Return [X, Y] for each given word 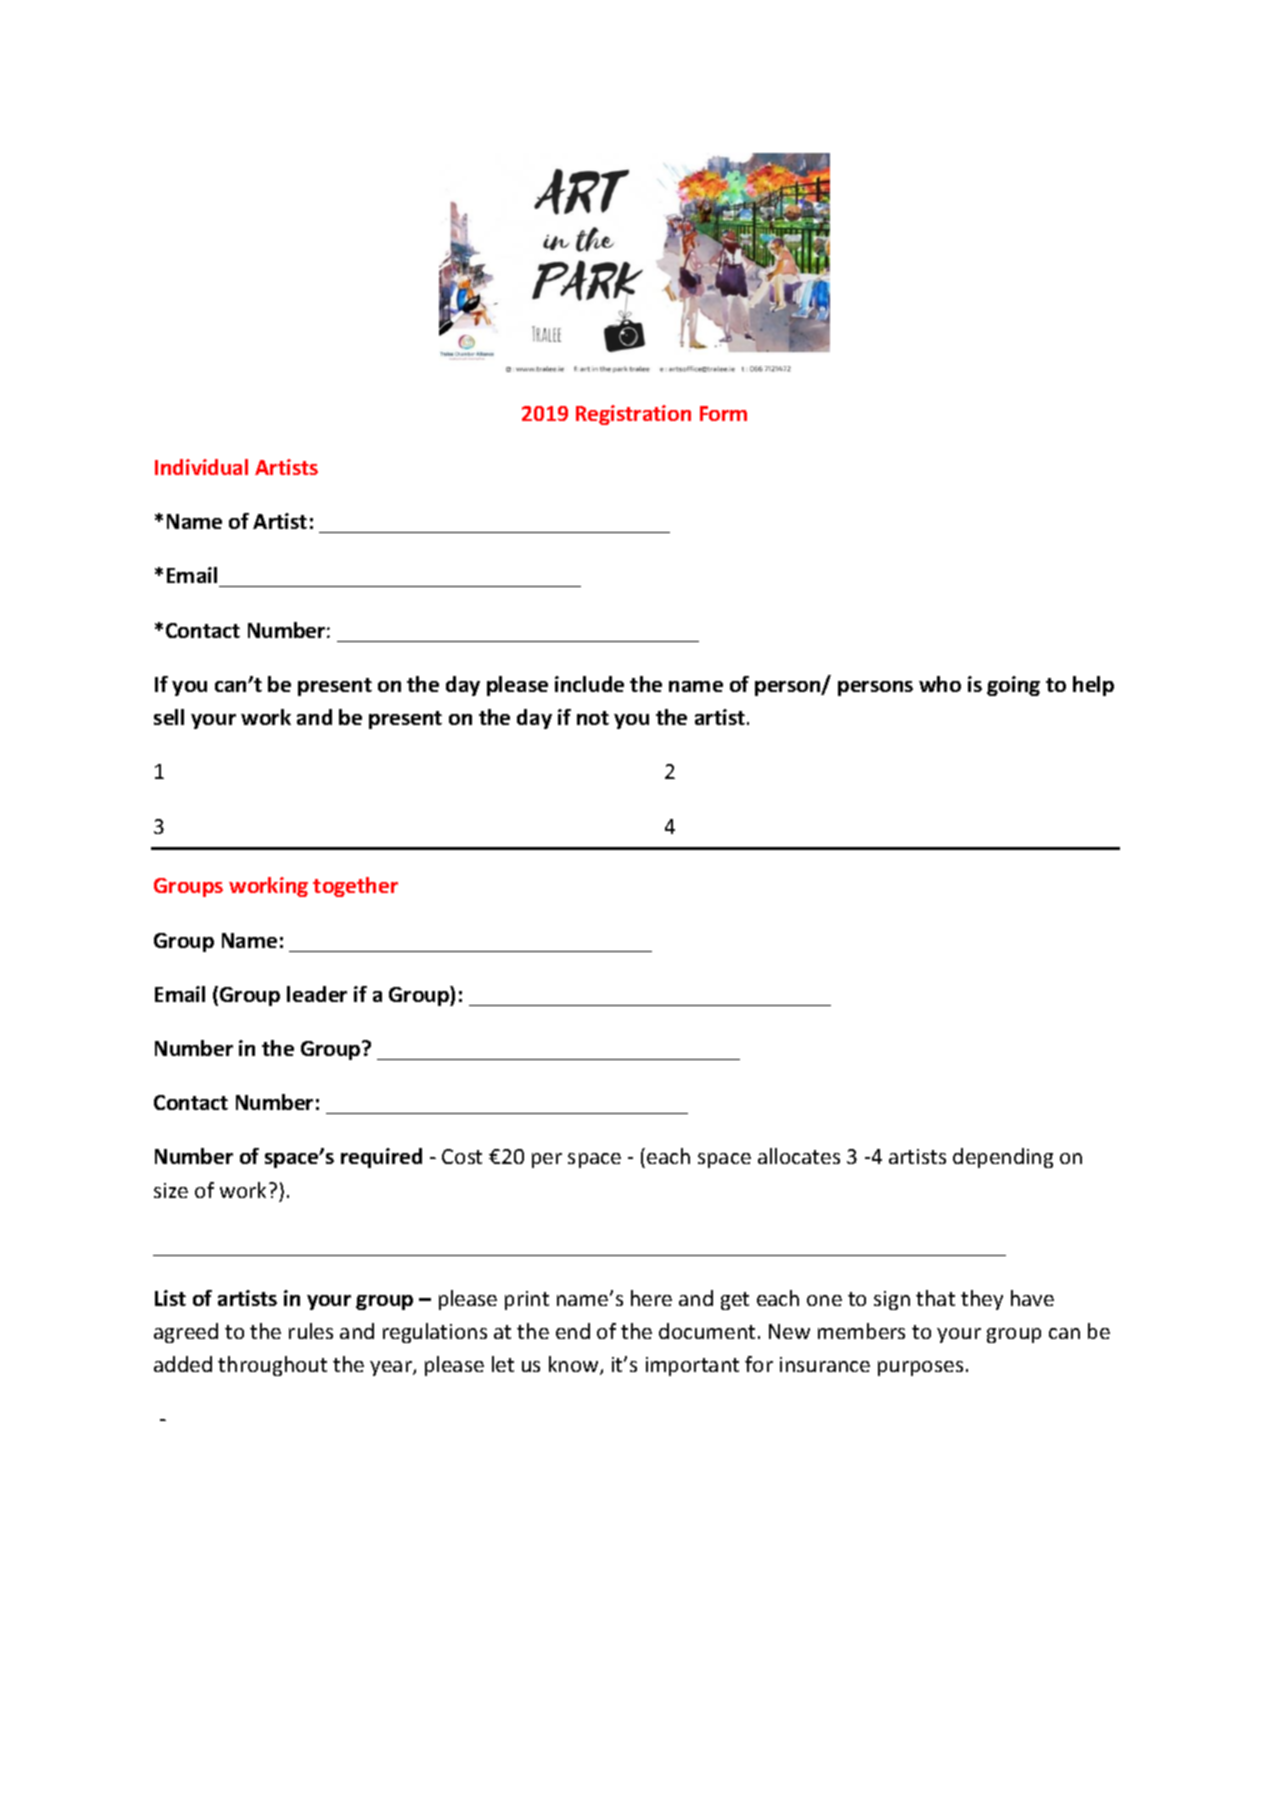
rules [311, 1331]
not [593, 718]
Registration [633, 415]
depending [1003, 1158]
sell [169, 717]
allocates [799, 1156]
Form [723, 413]
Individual [201, 467]
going [1013, 686]
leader [317, 994]
